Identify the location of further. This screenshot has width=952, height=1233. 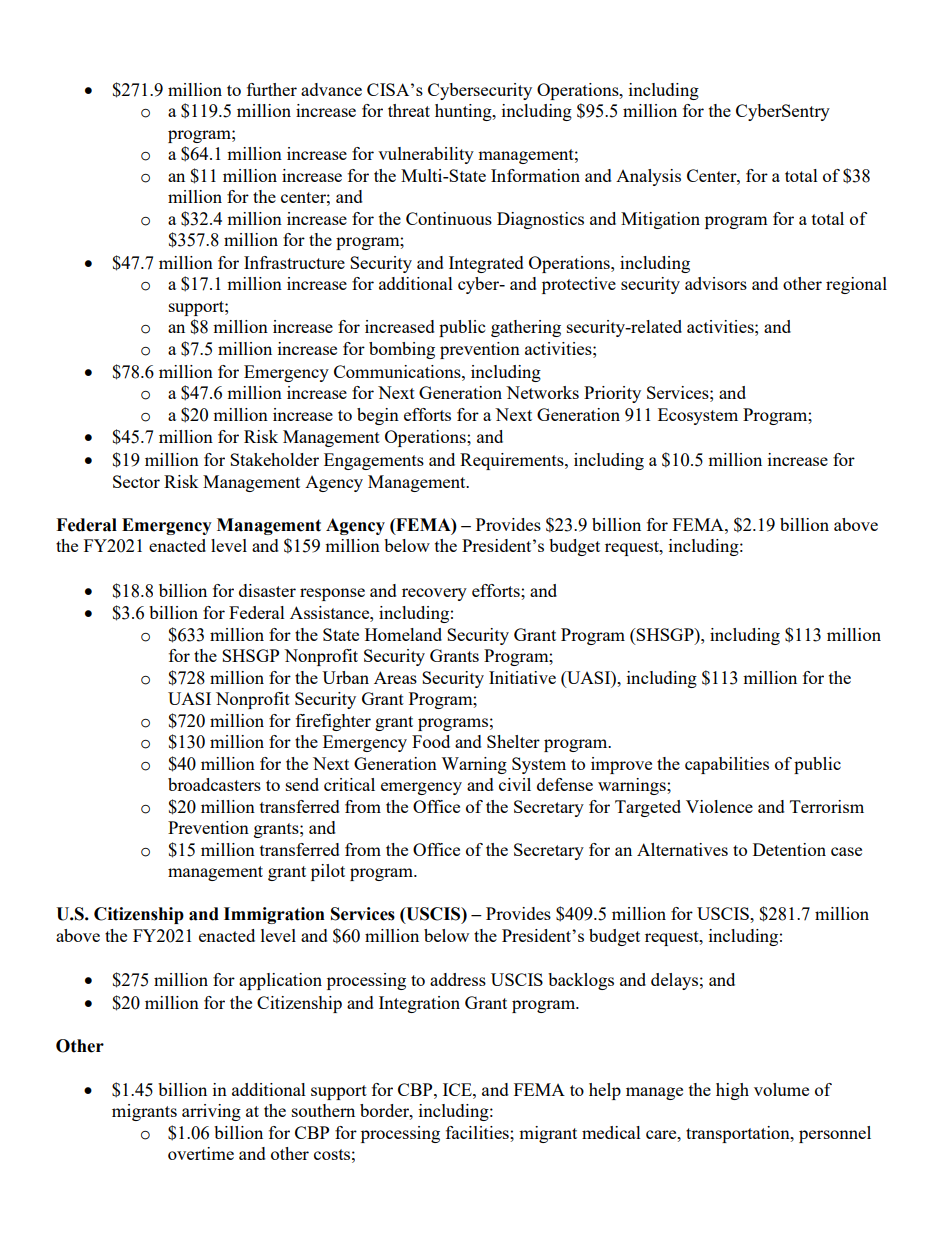
(272, 89).
